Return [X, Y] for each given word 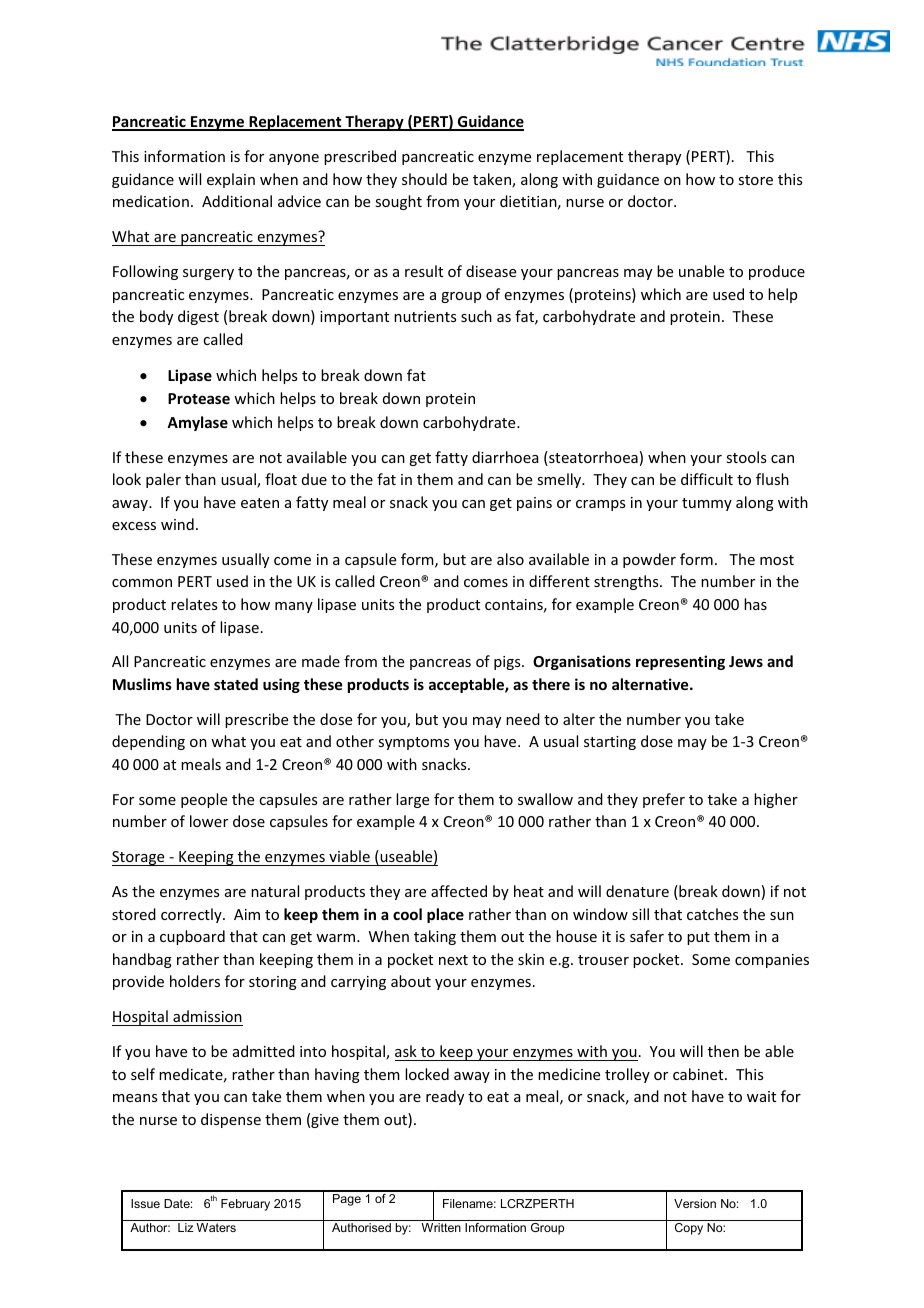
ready [445, 1097]
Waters [216, 1227]
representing [680, 662]
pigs [508, 663]
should [424, 179]
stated [236, 684]
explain [231, 180]
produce [777, 272]
